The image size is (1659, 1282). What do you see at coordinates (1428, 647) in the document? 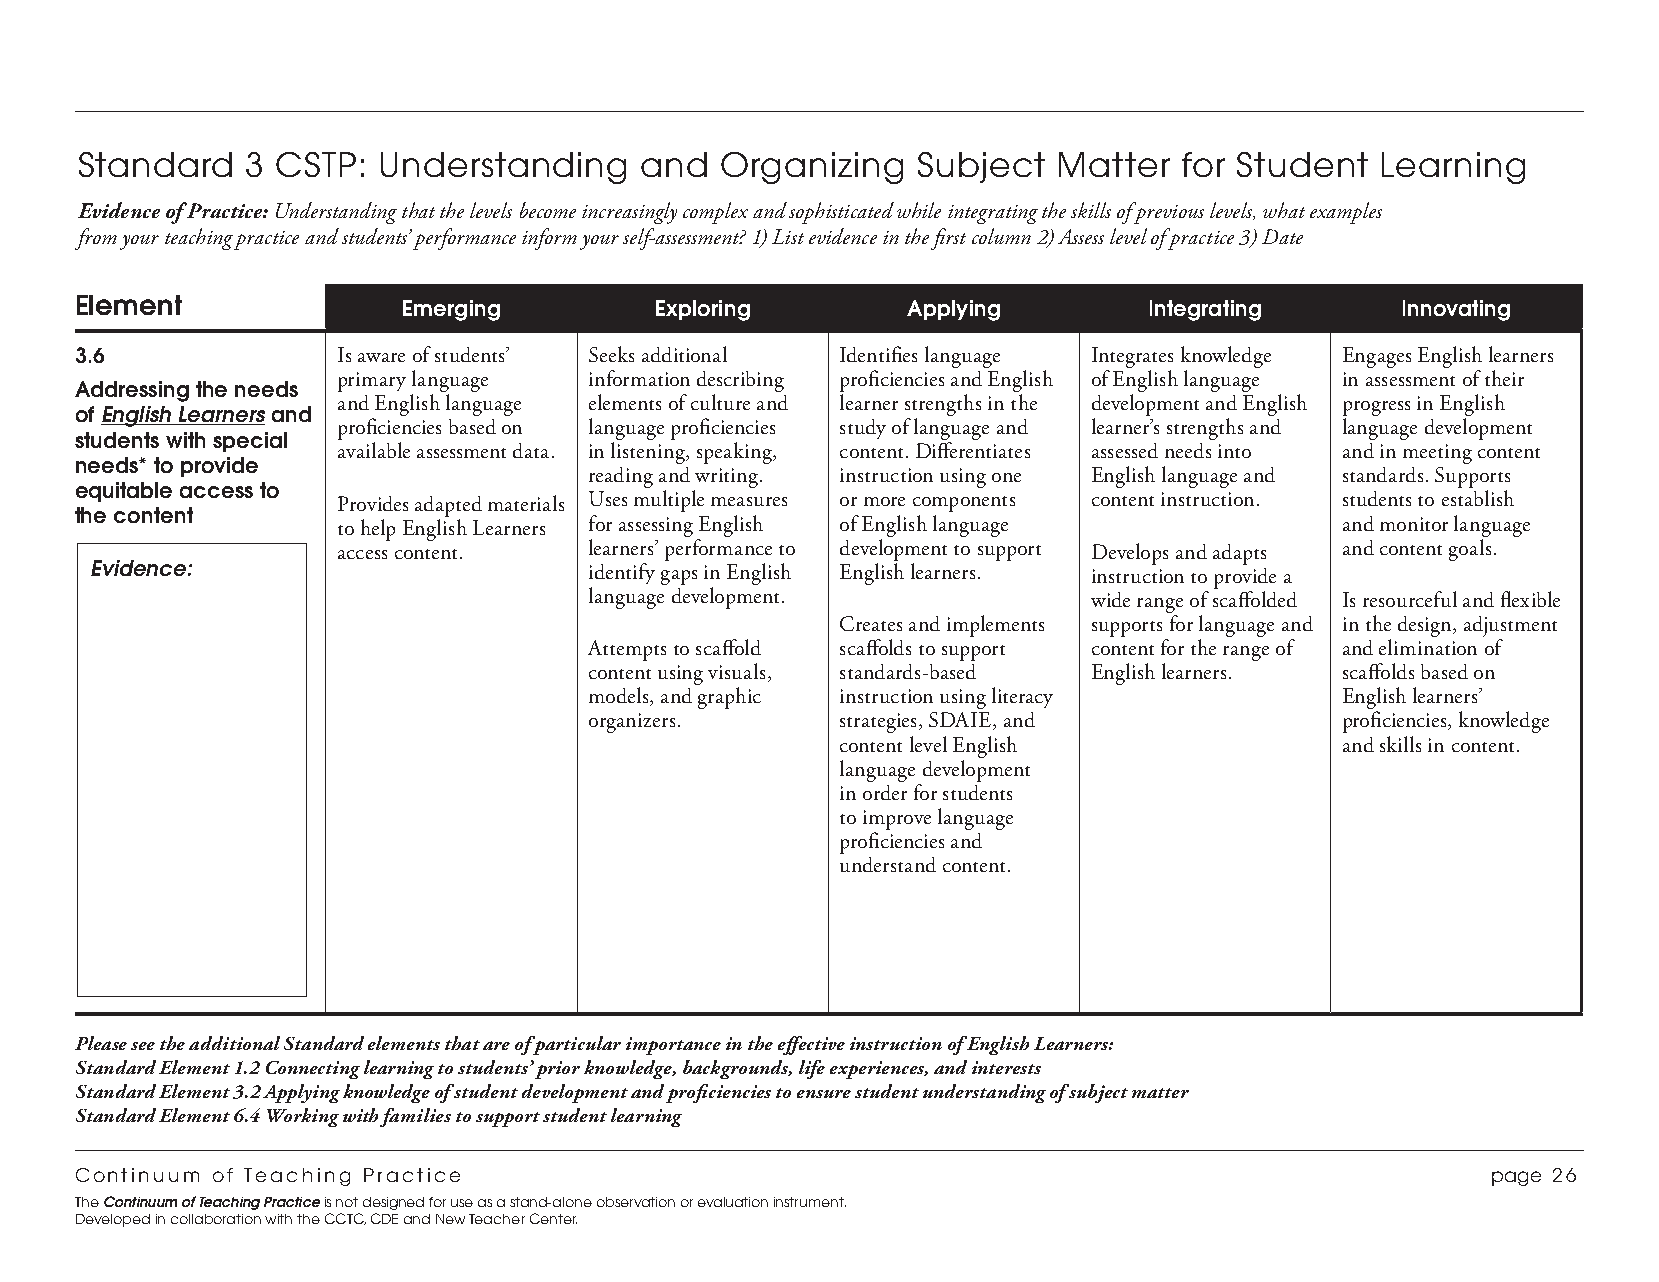
I see `elimination` at bounding box center [1428, 647].
